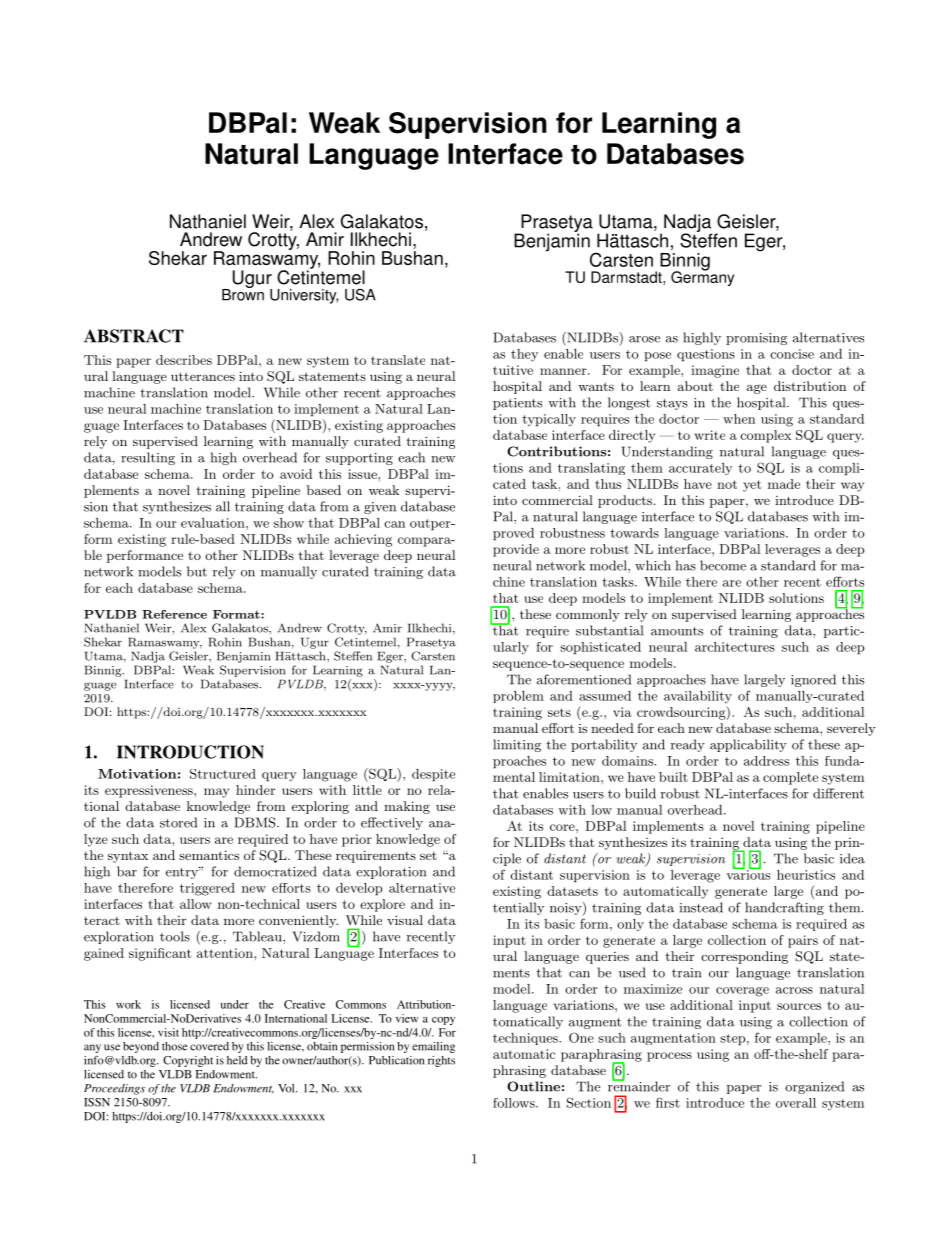  Describe the element at coordinates (756, 339) in the screenshot. I see `promising` at that location.
